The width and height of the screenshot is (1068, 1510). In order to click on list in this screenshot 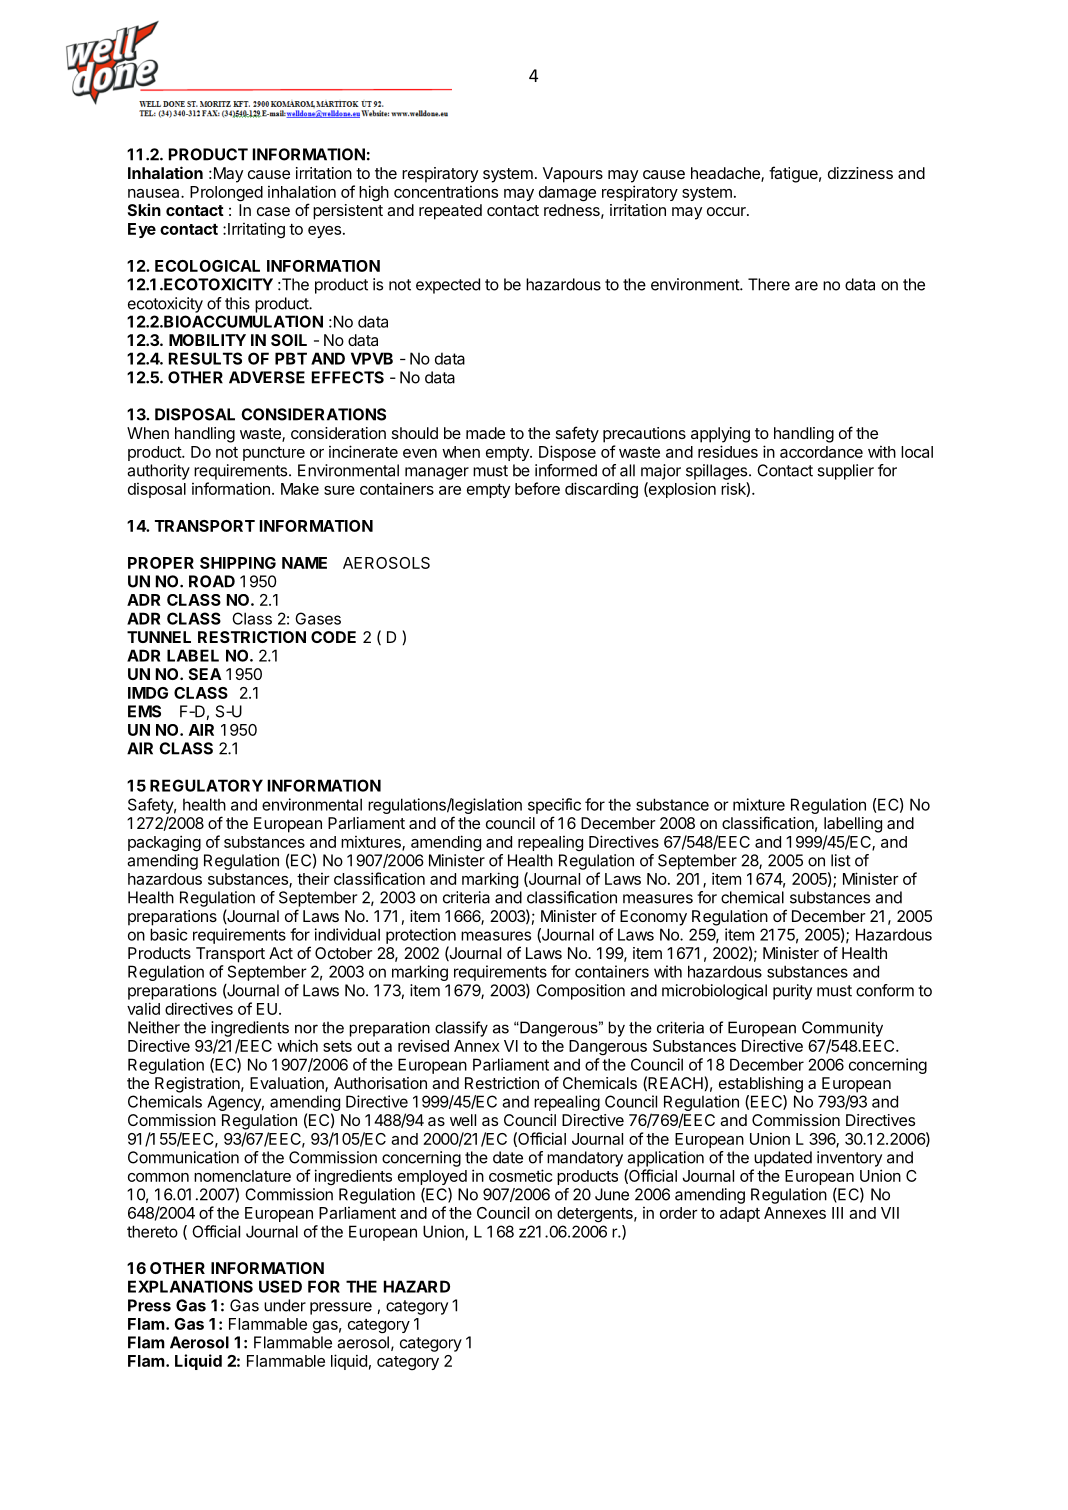, I will do `click(841, 860)`.
